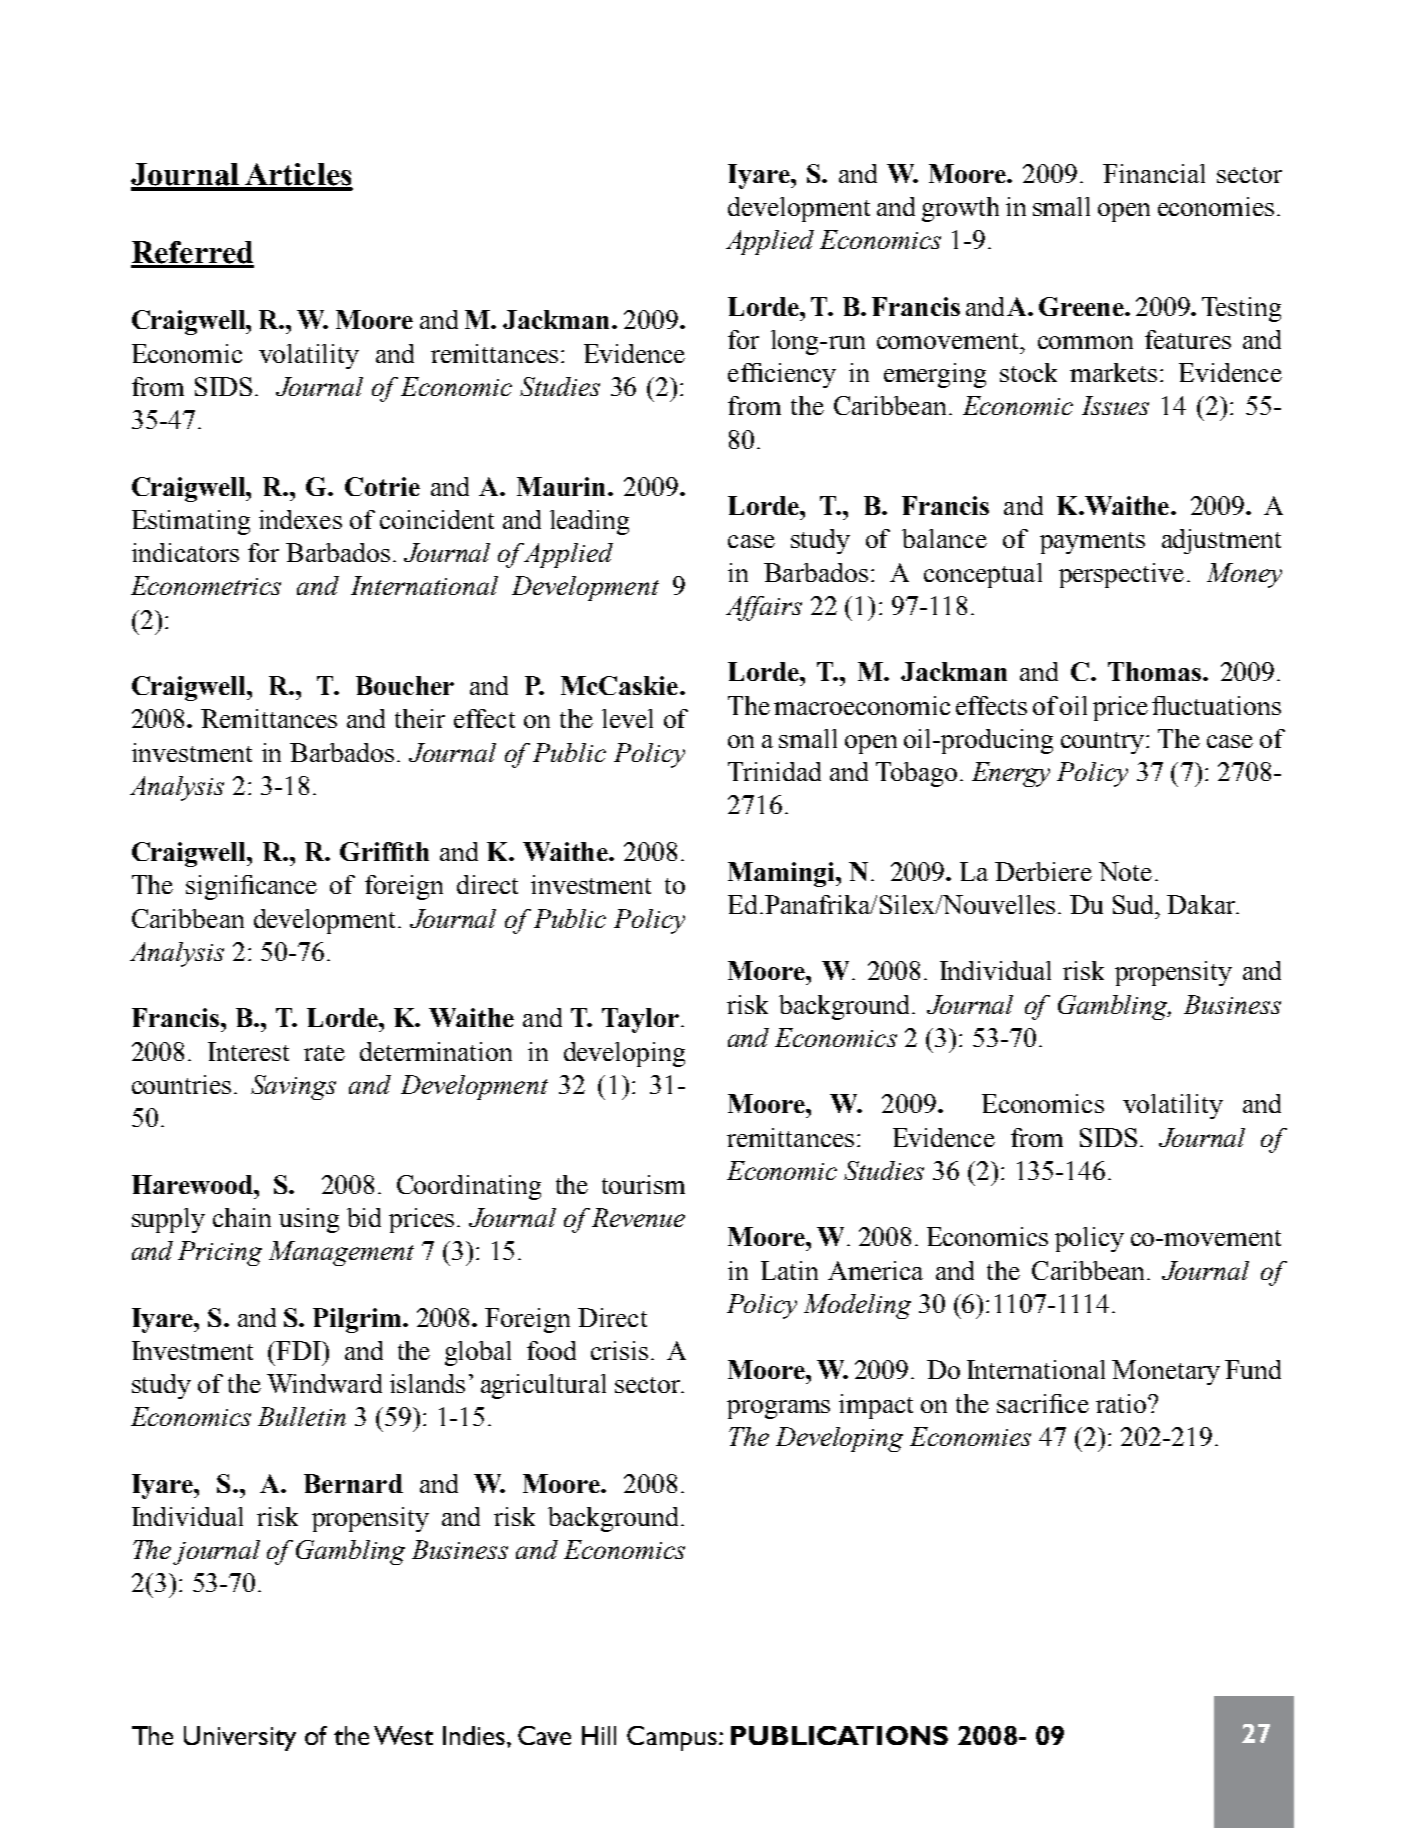  I want to click on Estimating, so click(191, 522).
